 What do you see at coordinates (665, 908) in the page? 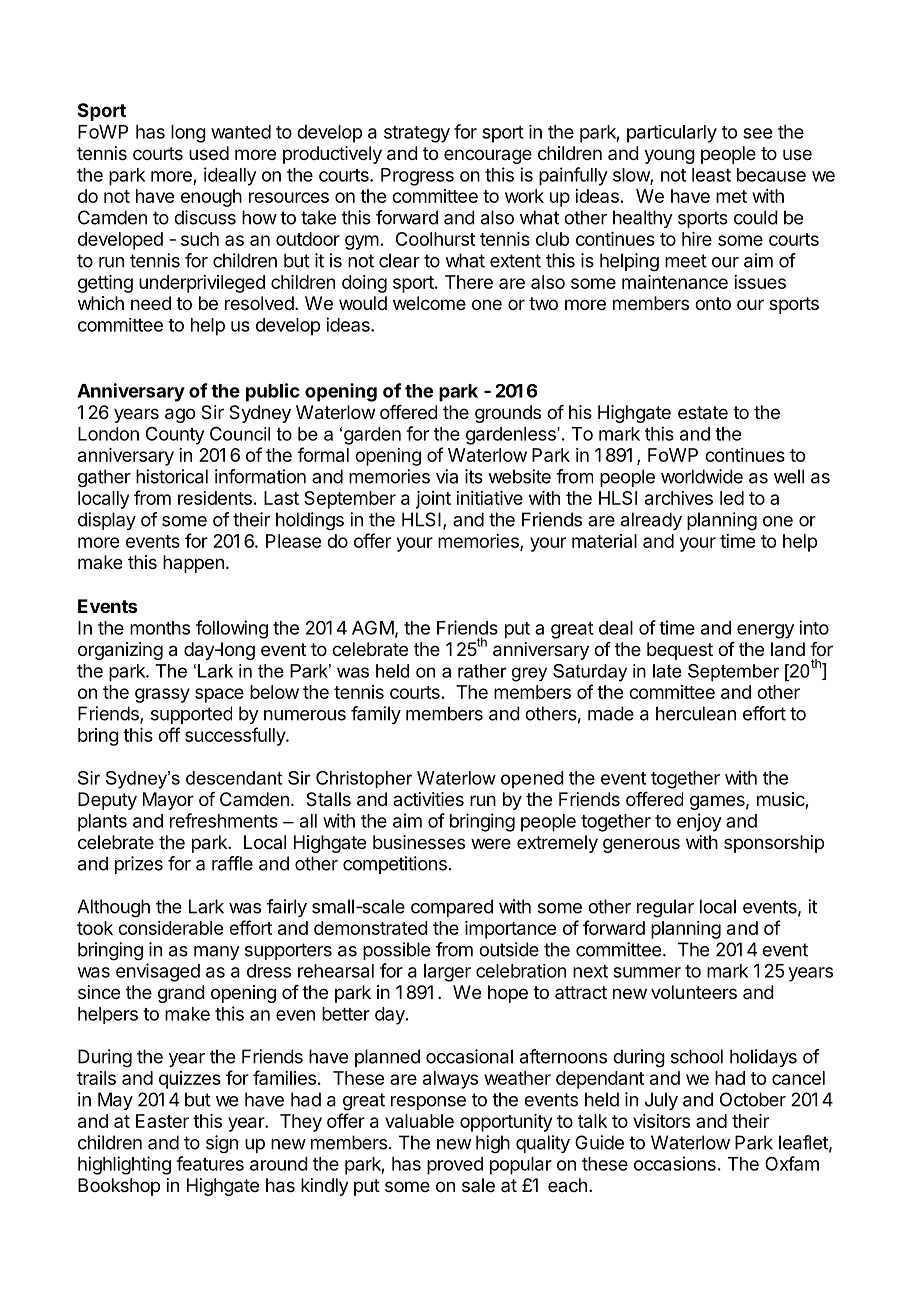
I see `regular` at bounding box center [665, 908].
